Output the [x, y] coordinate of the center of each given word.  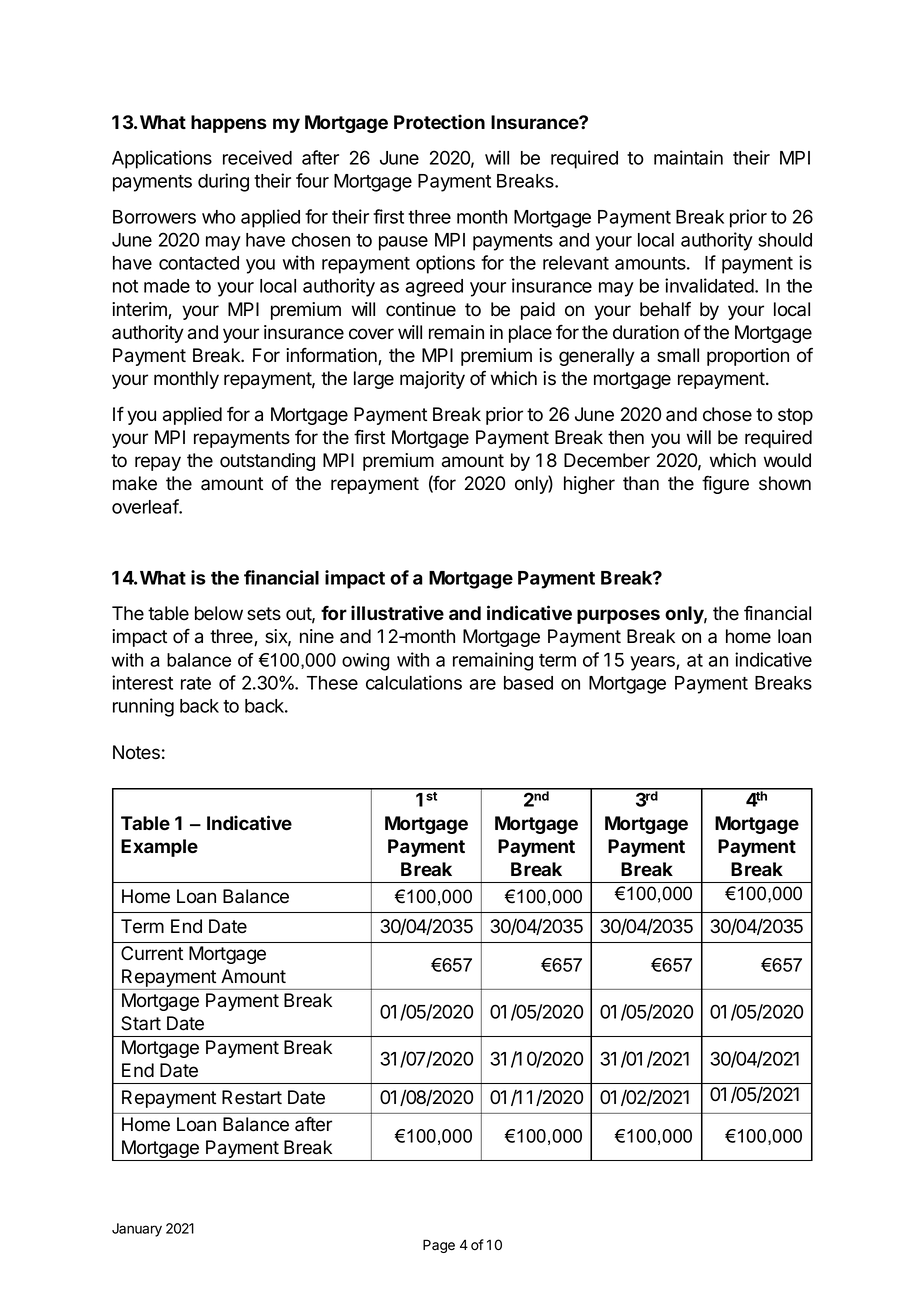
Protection [439, 122]
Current [152, 953]
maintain [688, 157]
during [223, 182]
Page [439, 1246]
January [137, 1230]
